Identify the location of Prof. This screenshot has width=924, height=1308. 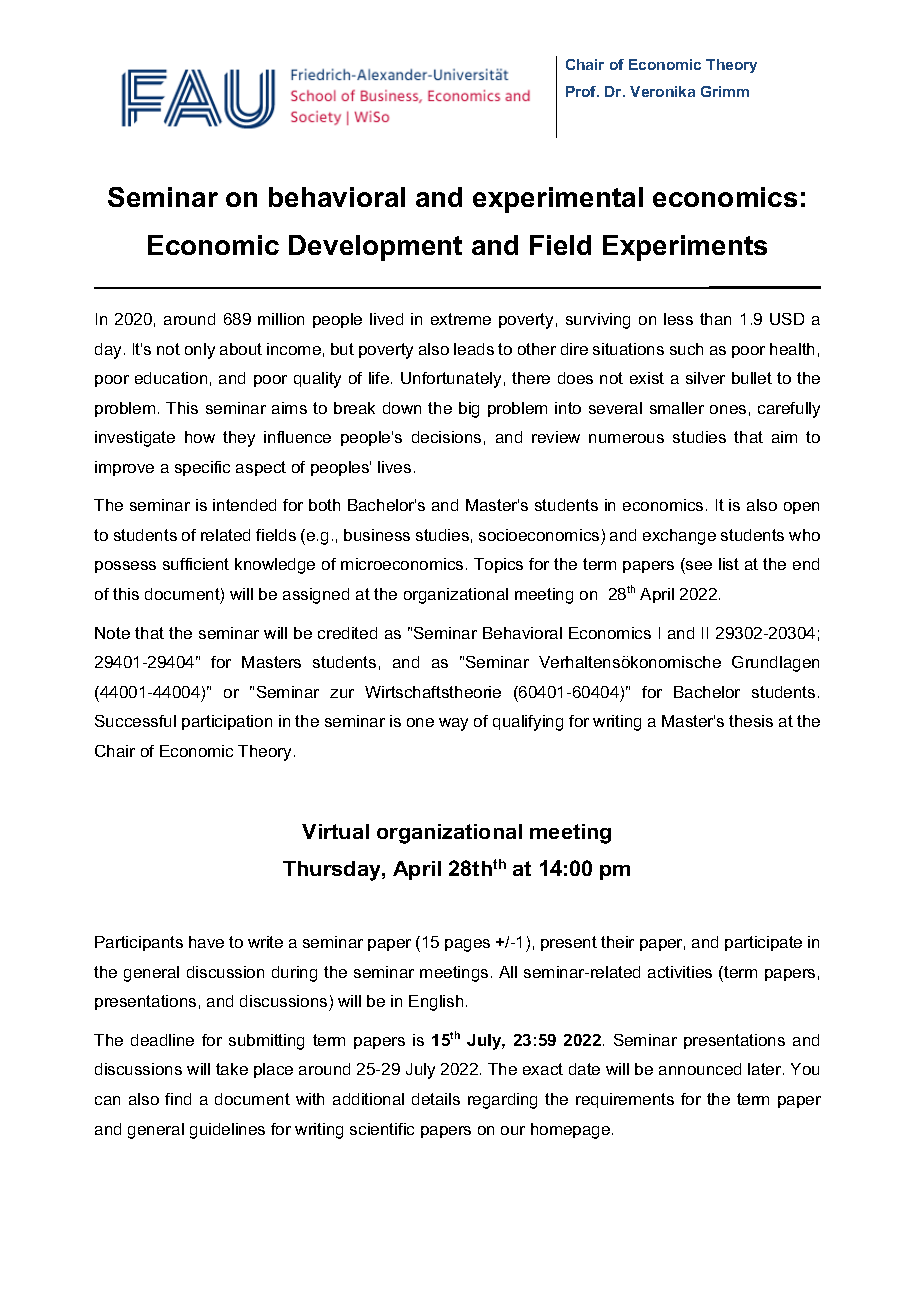
(582, 91).
